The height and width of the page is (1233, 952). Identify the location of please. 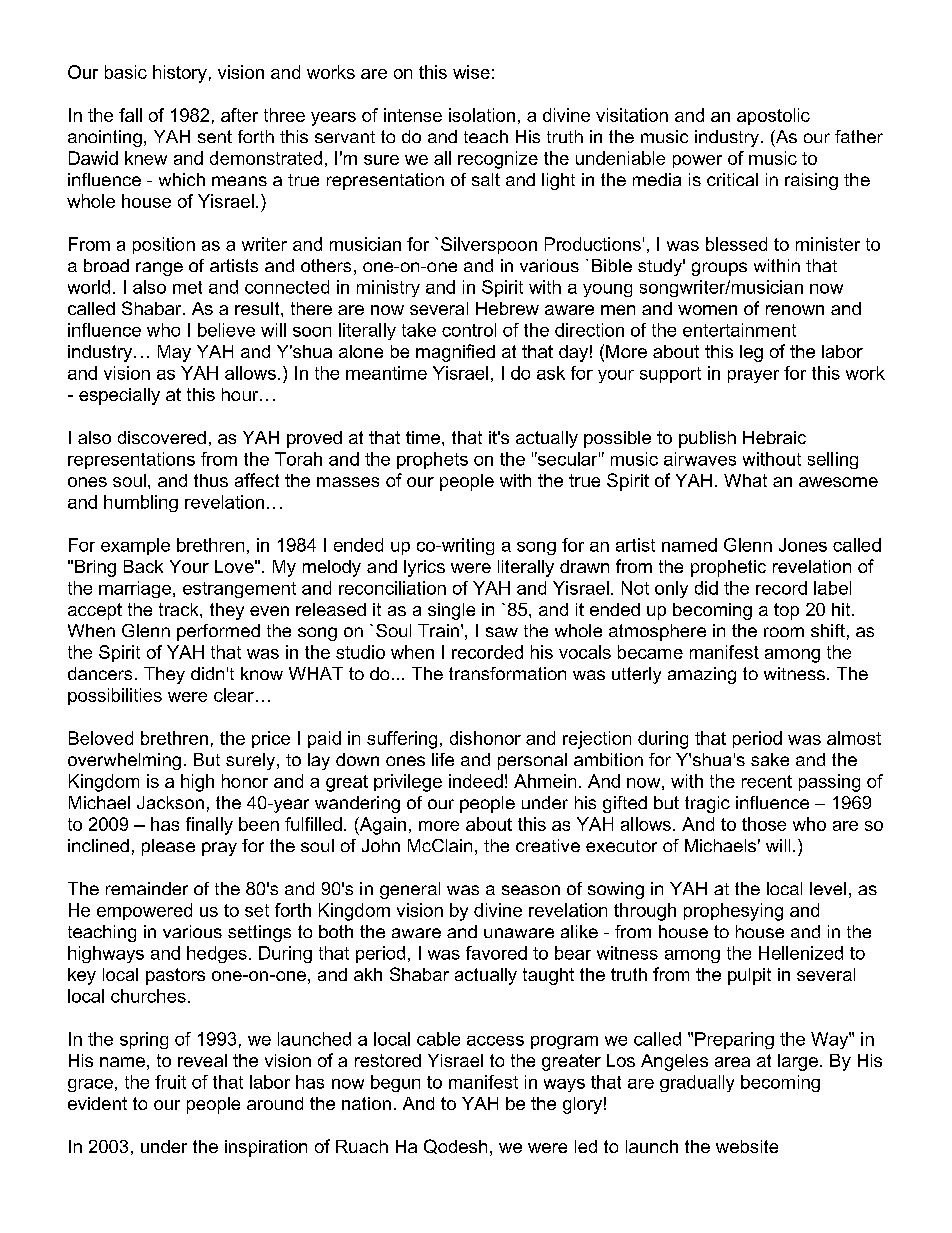
(168, 847).
